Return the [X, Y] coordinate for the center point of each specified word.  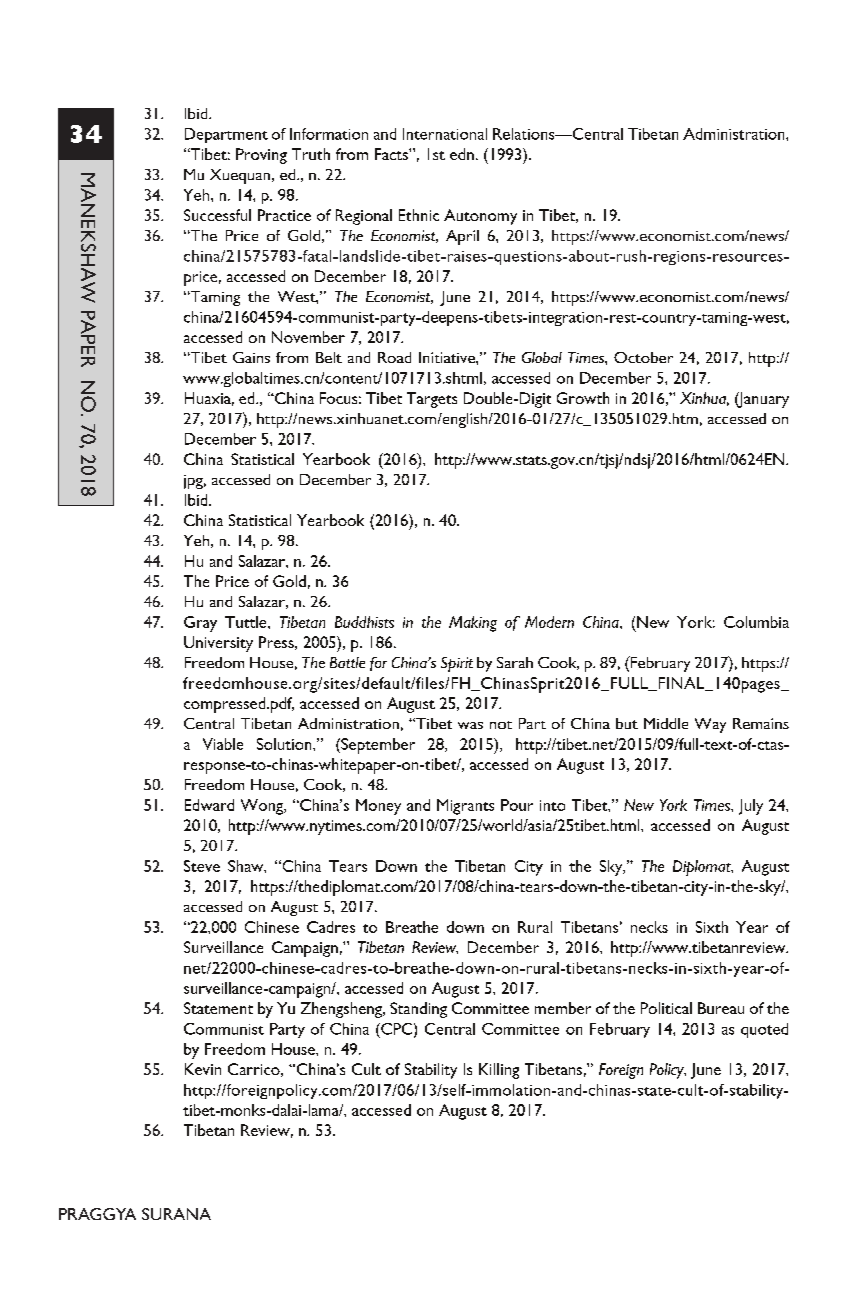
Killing [499, 1071]
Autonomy [480, 217]
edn [462, 154]
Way [710, 725]
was [470, 725]
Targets [432, 400]
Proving [261, 156]
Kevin [203, 1069]
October [643, 357]
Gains [251, 357]
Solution [285, 744]
